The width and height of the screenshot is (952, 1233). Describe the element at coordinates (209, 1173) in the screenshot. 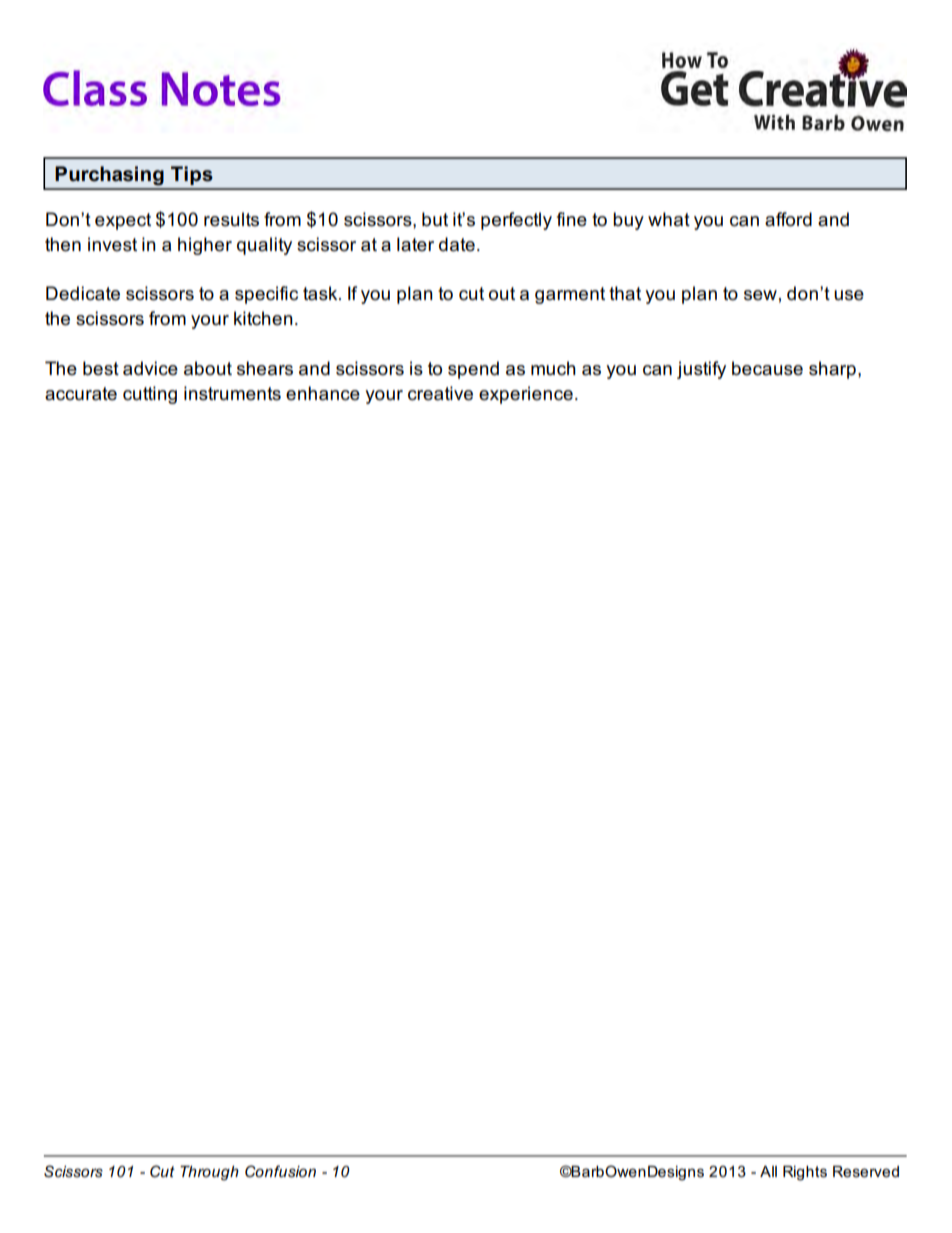

I see `Through` at that location.
